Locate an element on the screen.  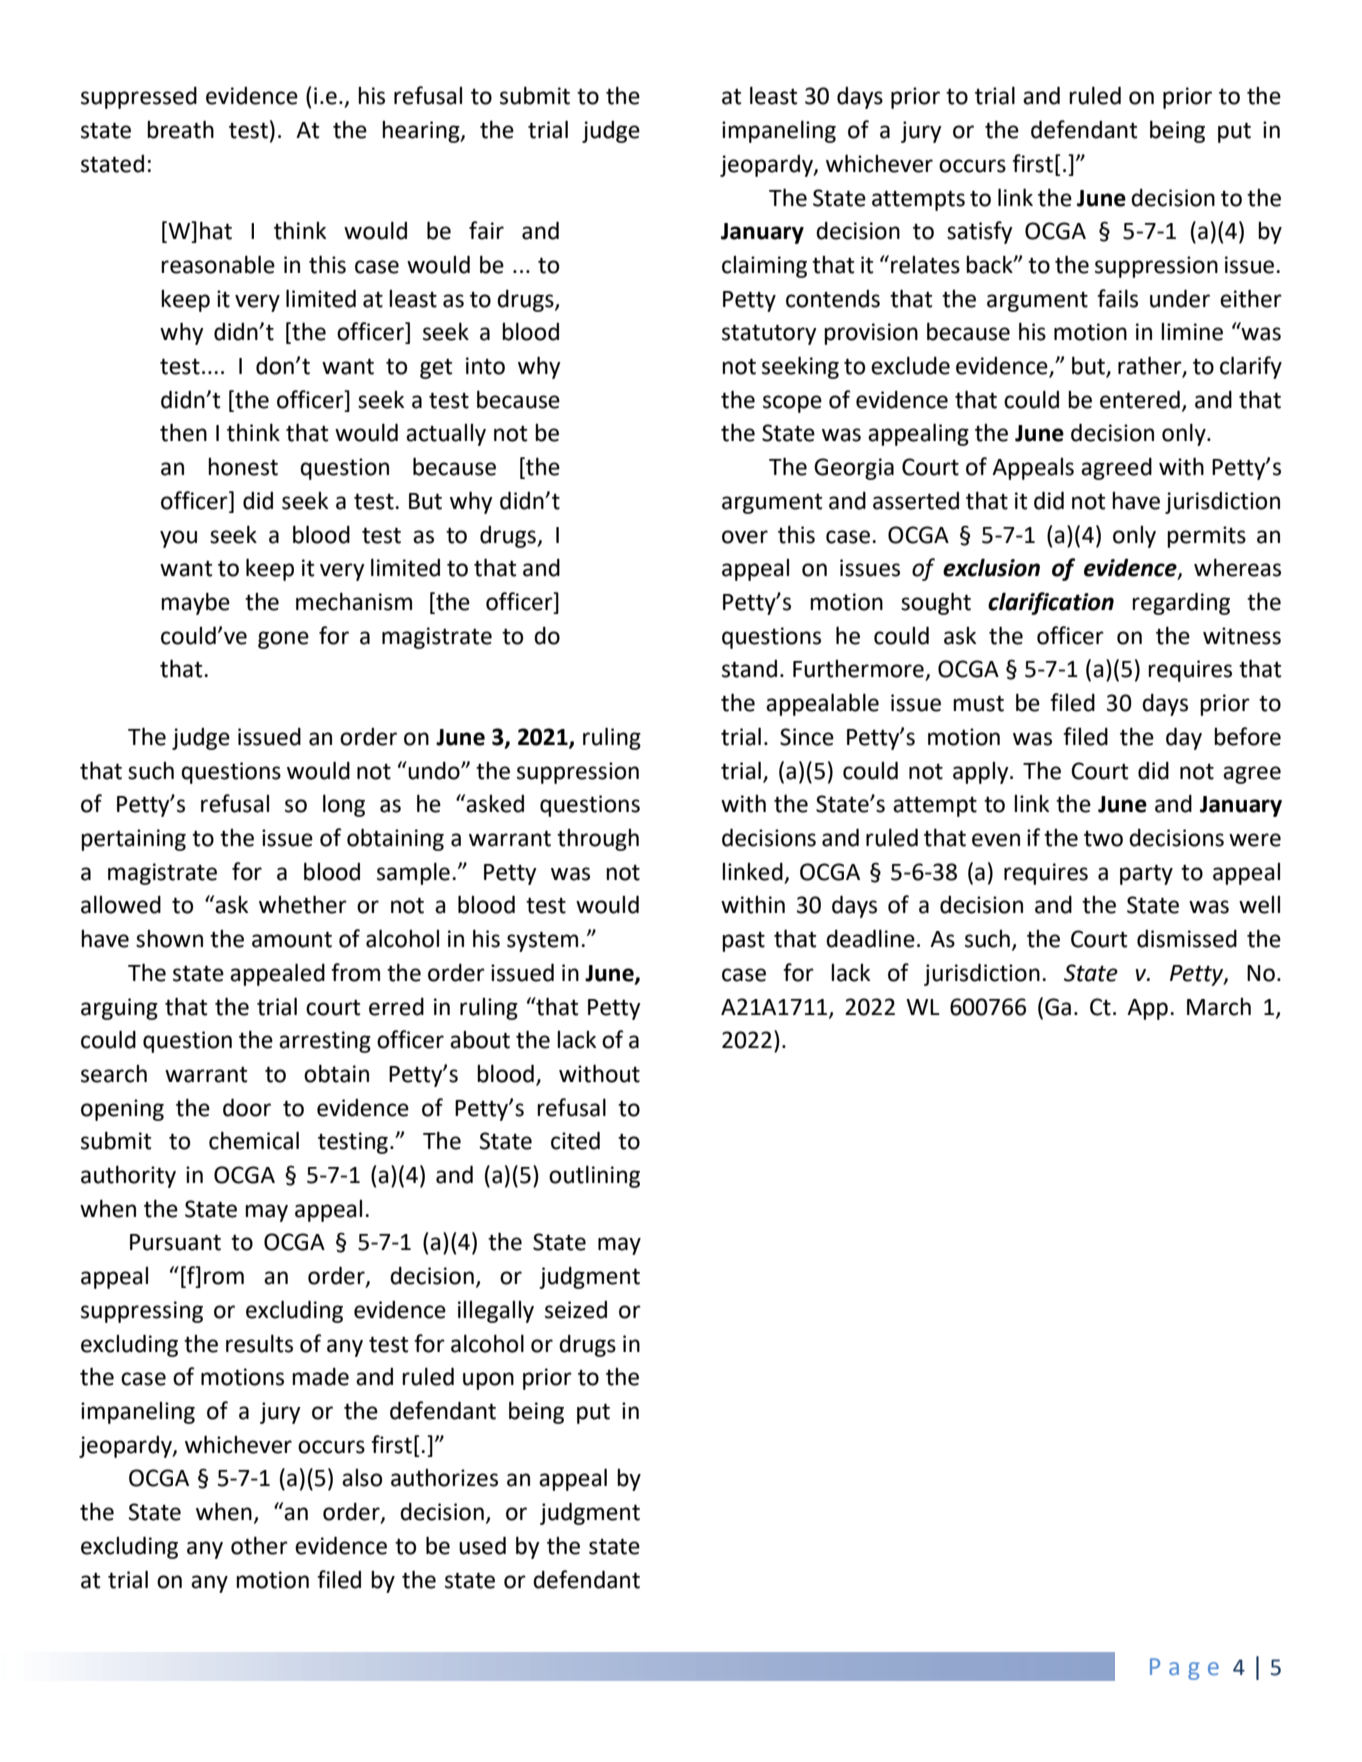
used is located at coordinates (482, 1545).
